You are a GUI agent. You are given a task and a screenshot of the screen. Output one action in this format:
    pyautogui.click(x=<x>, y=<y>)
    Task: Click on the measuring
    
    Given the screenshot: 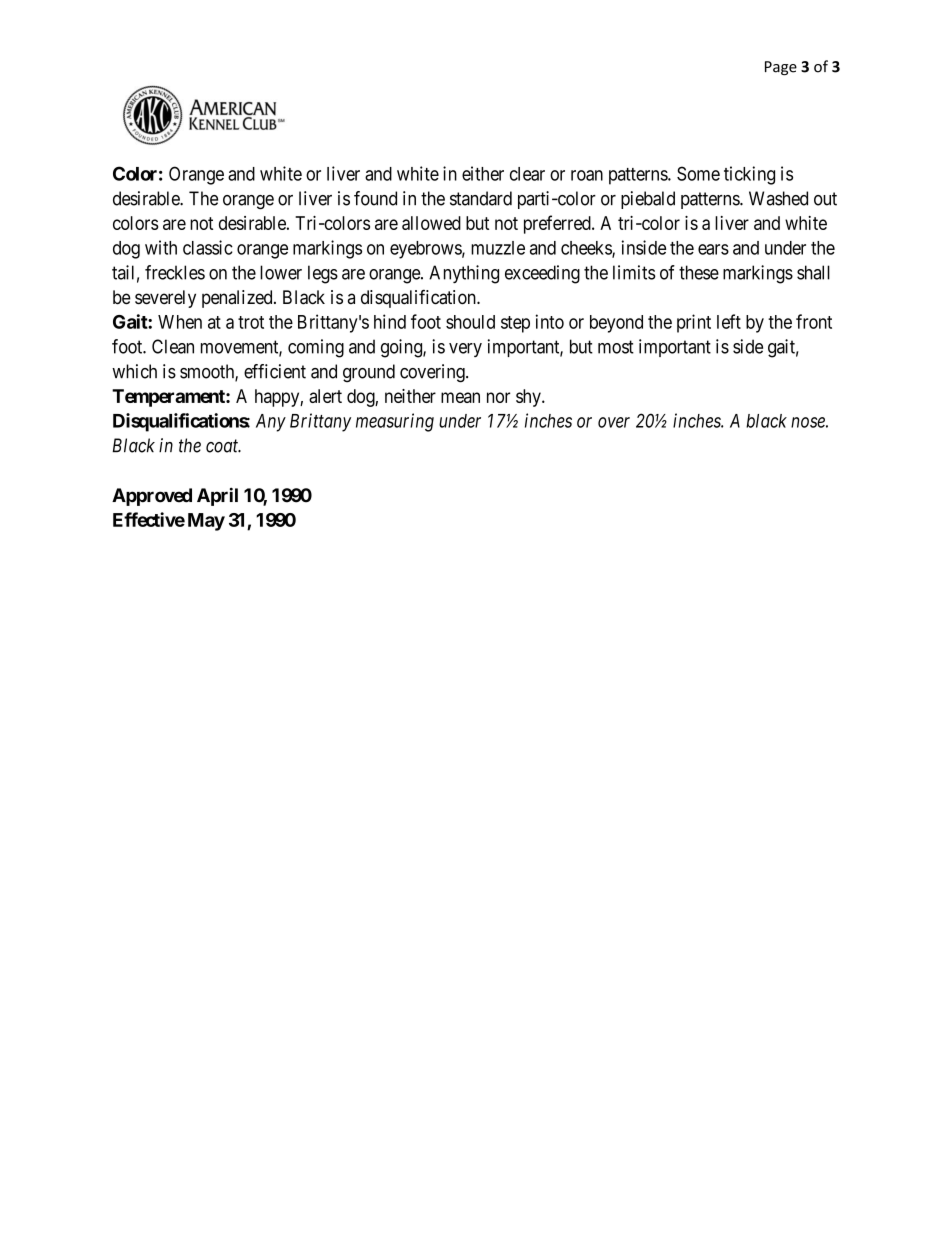 What is the action you would take?
    pyautogui.click(x=395, y=422)
